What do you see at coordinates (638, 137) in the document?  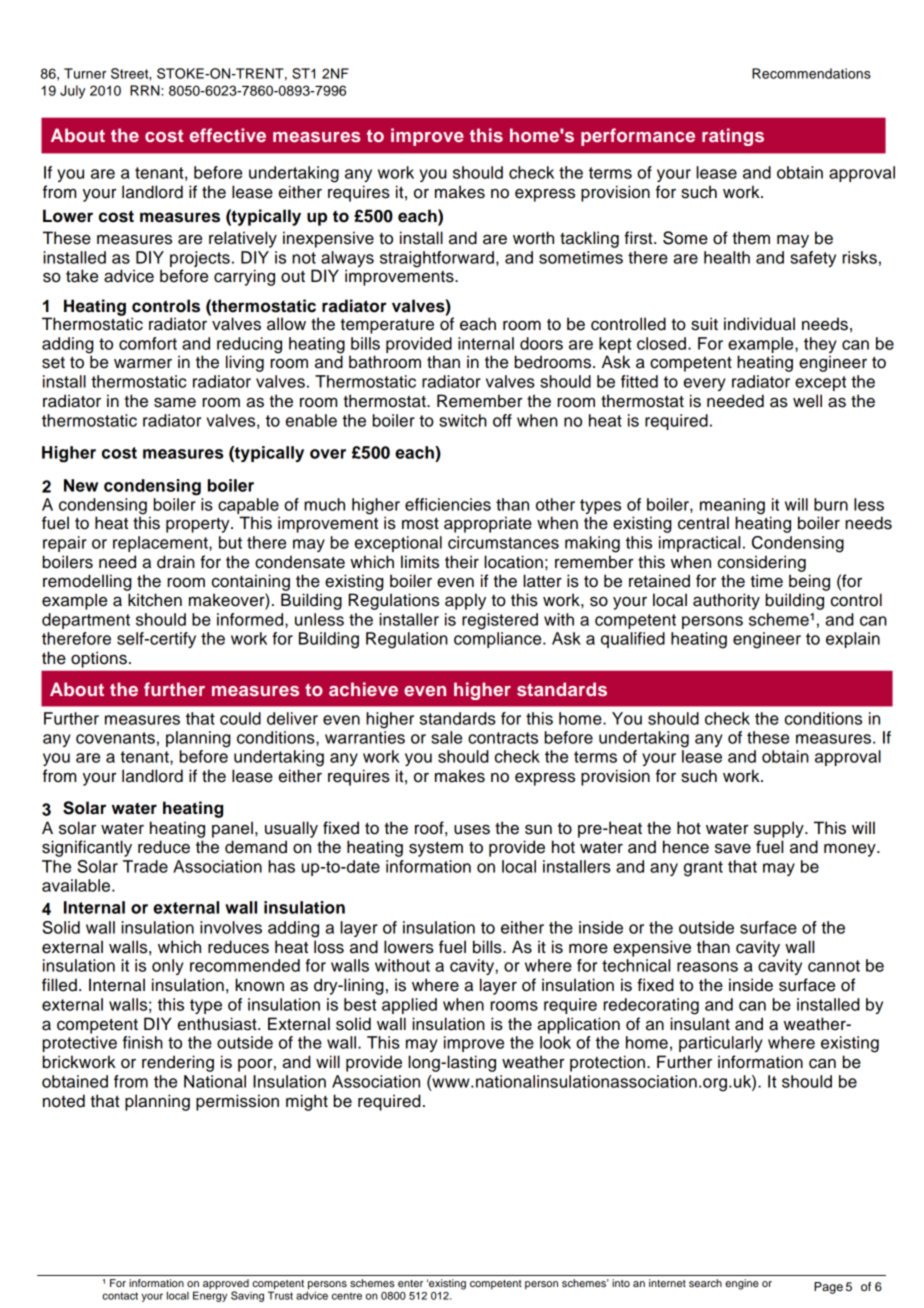 I see `performance` at bounding box center [638, 137].
